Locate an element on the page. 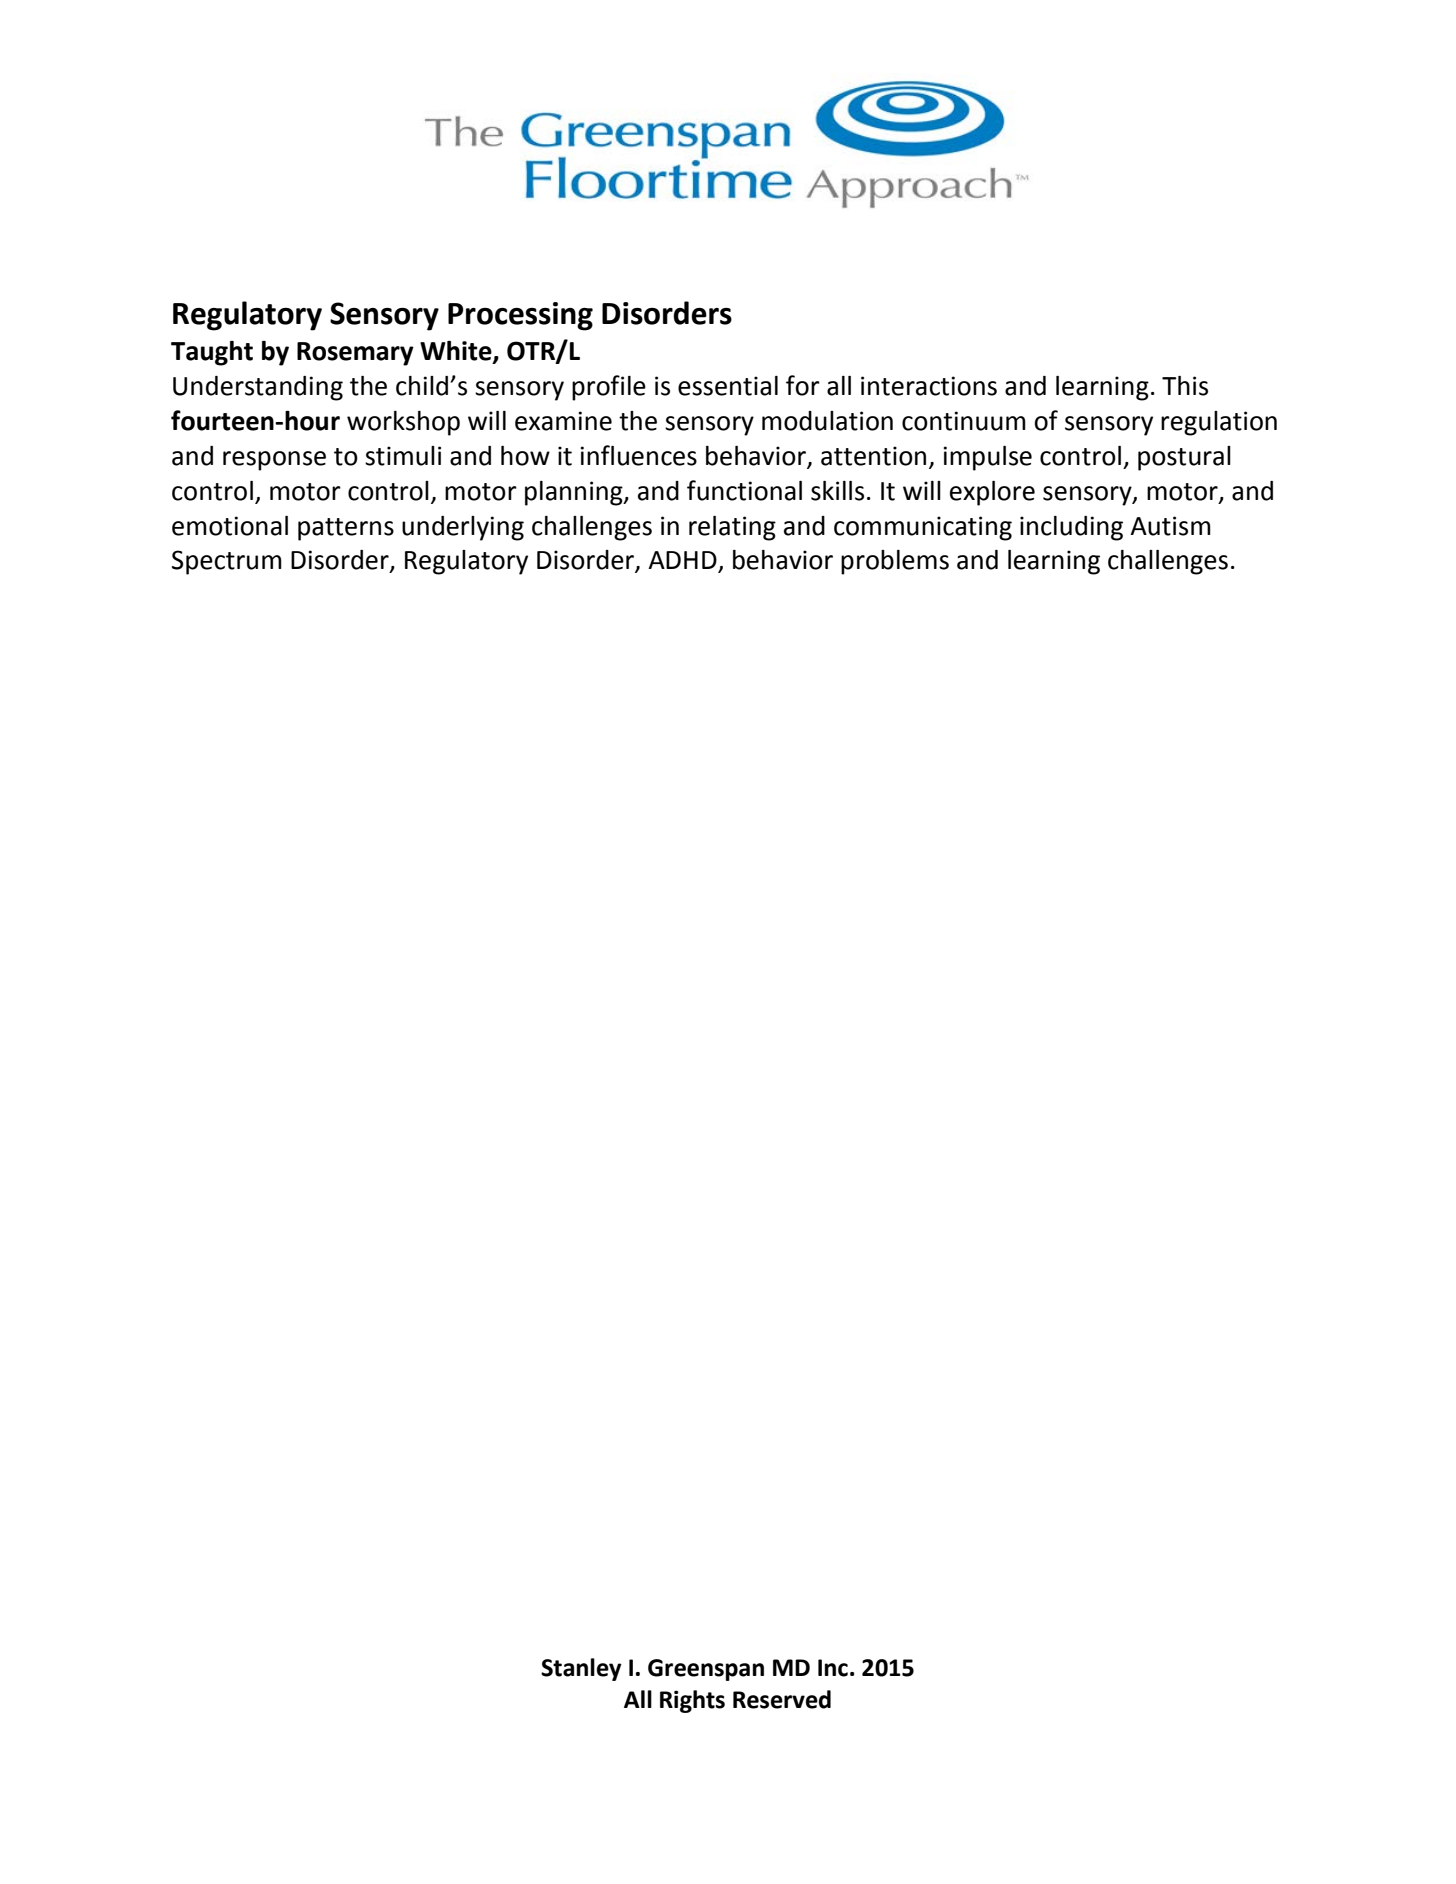  Stanley is located at coordinates (581, 1669).
